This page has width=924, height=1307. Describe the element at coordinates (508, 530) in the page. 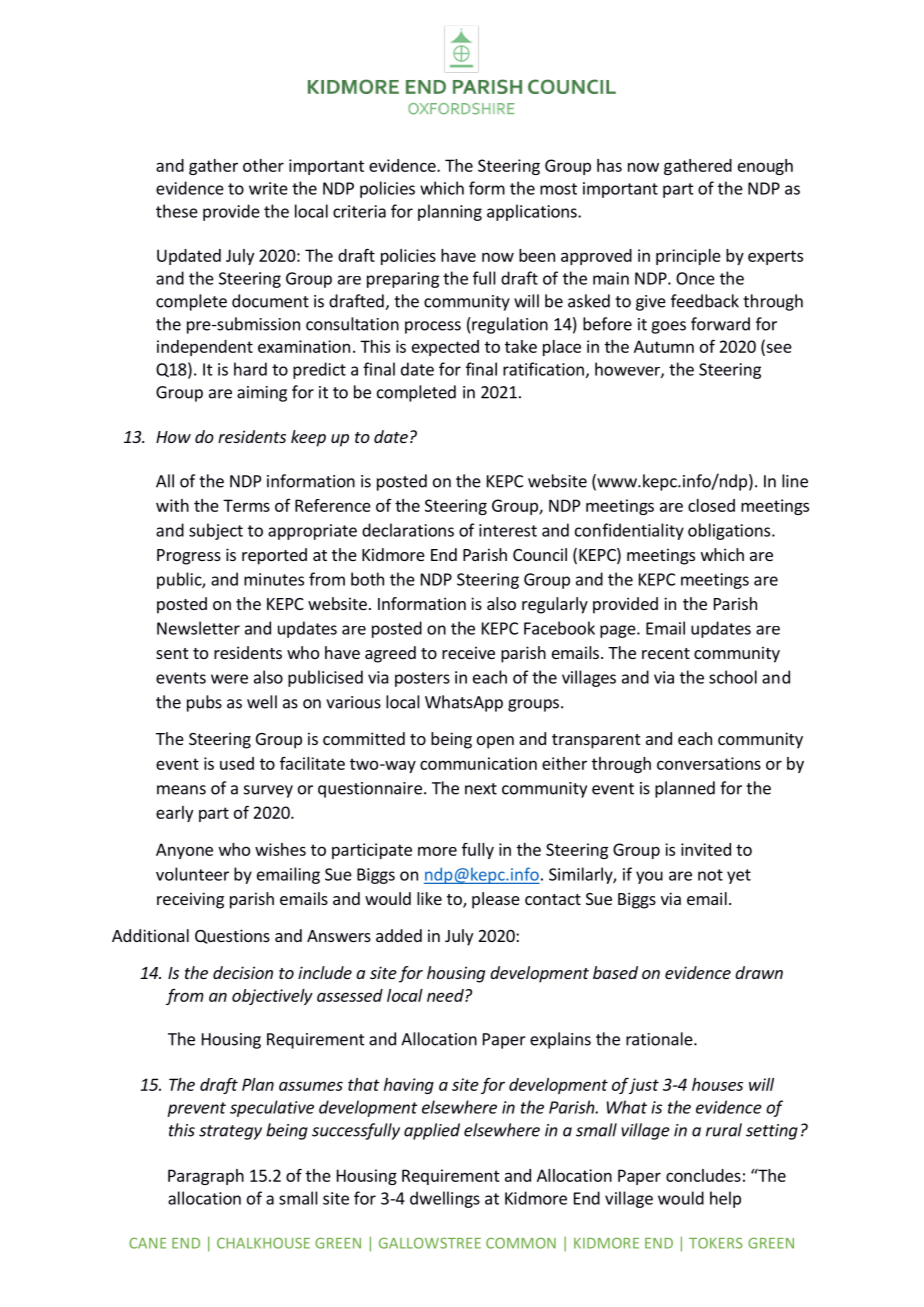

I see `interest` at that location.
